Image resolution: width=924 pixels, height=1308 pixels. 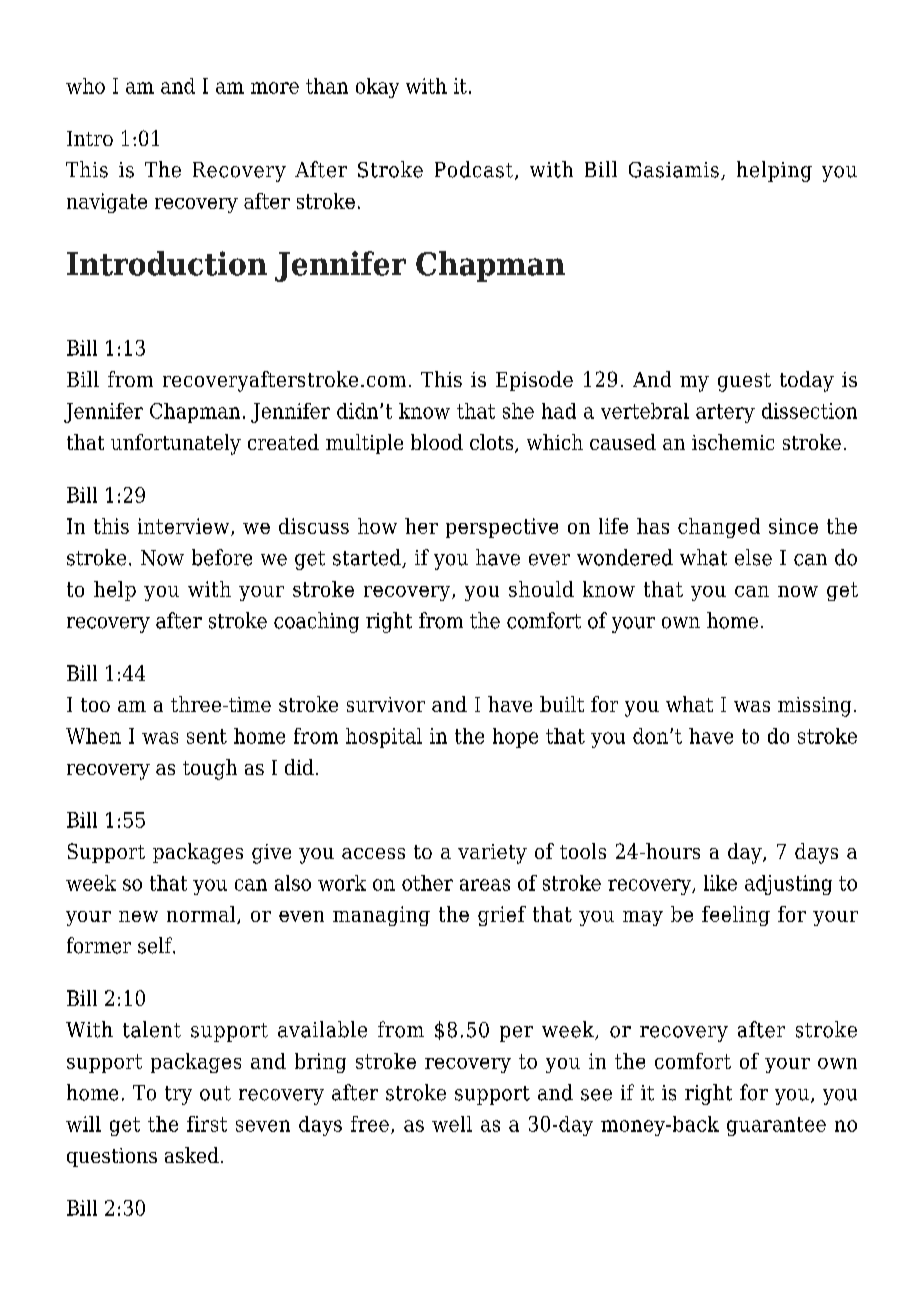 I want to click on Podcast, so click(x=475, y=170).
